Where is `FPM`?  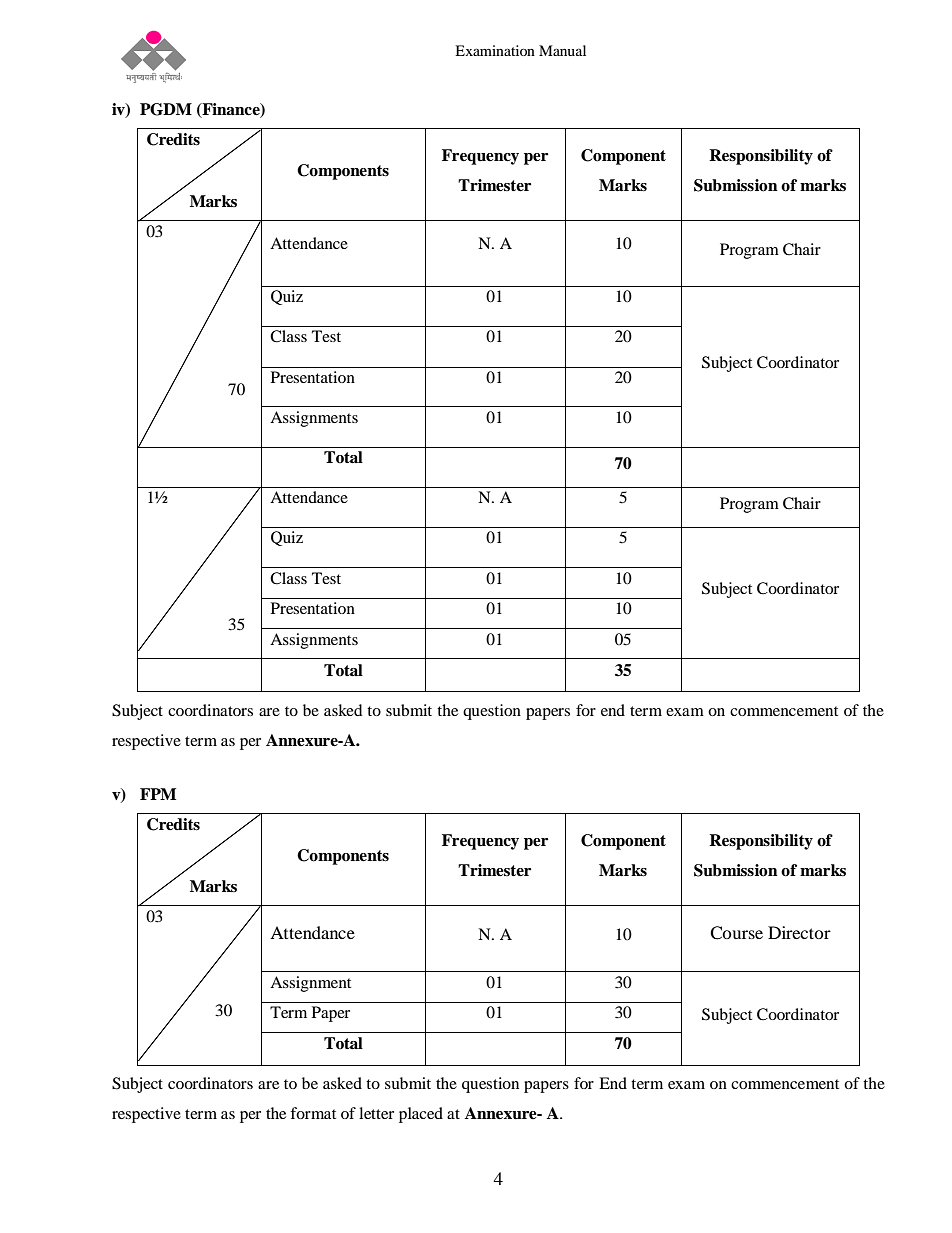 FPM is located at coordinates (158, 794).
